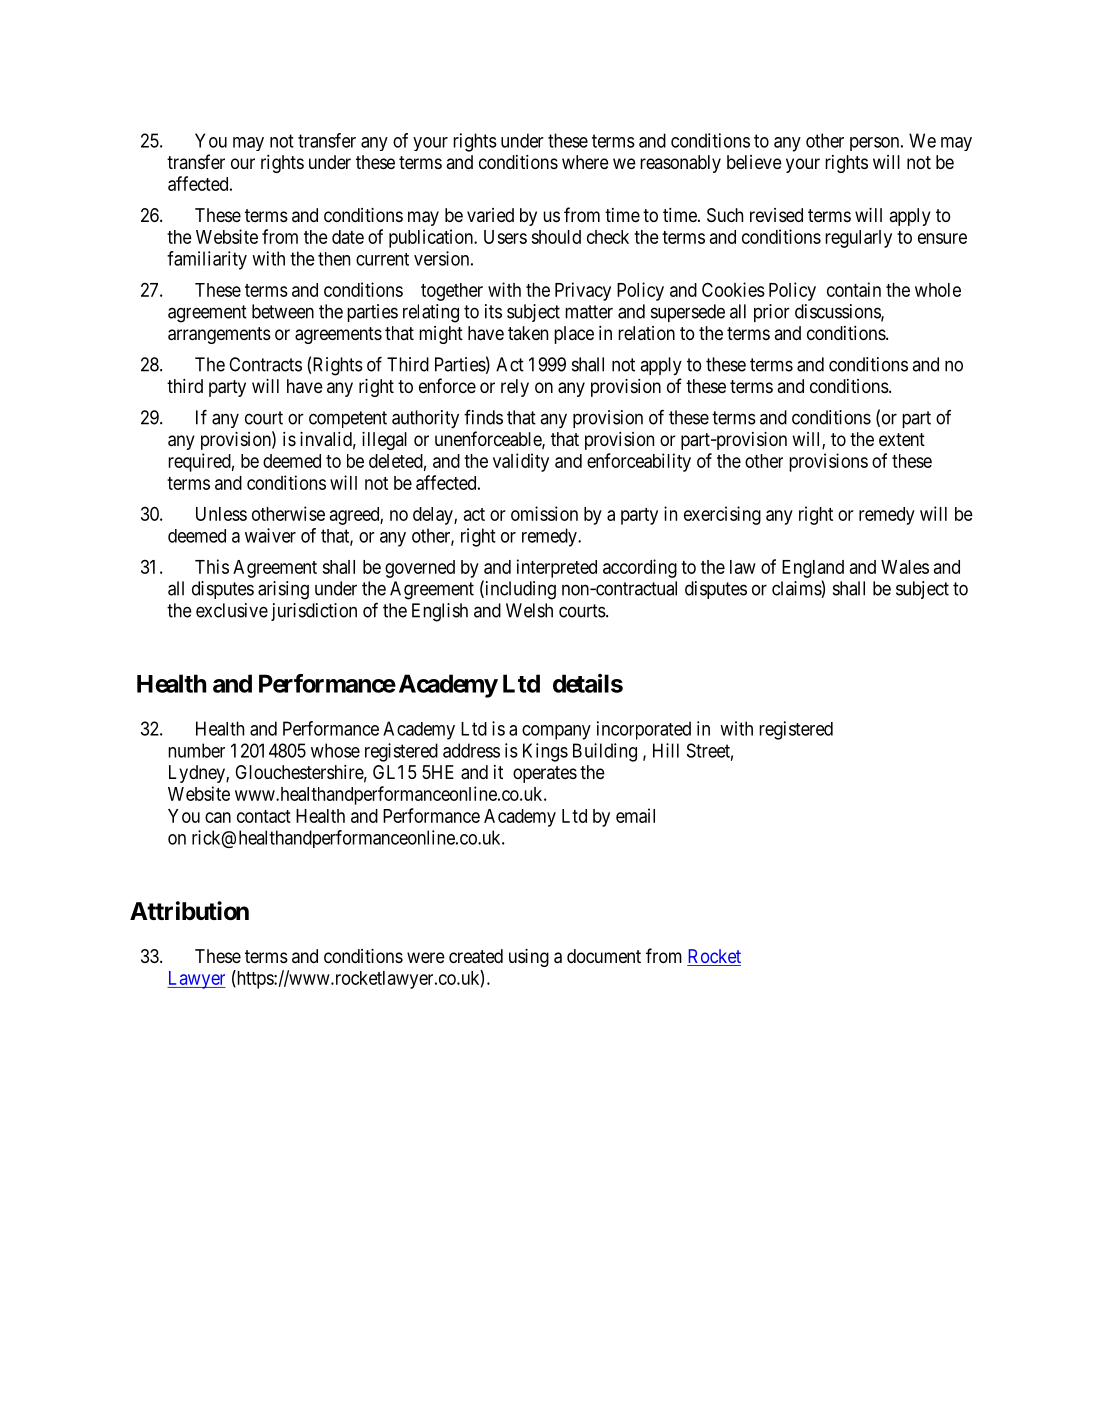  What do you see at coordinates (585, 162) in the screenshot?
I see `where` at bounding box center [585, 162].
